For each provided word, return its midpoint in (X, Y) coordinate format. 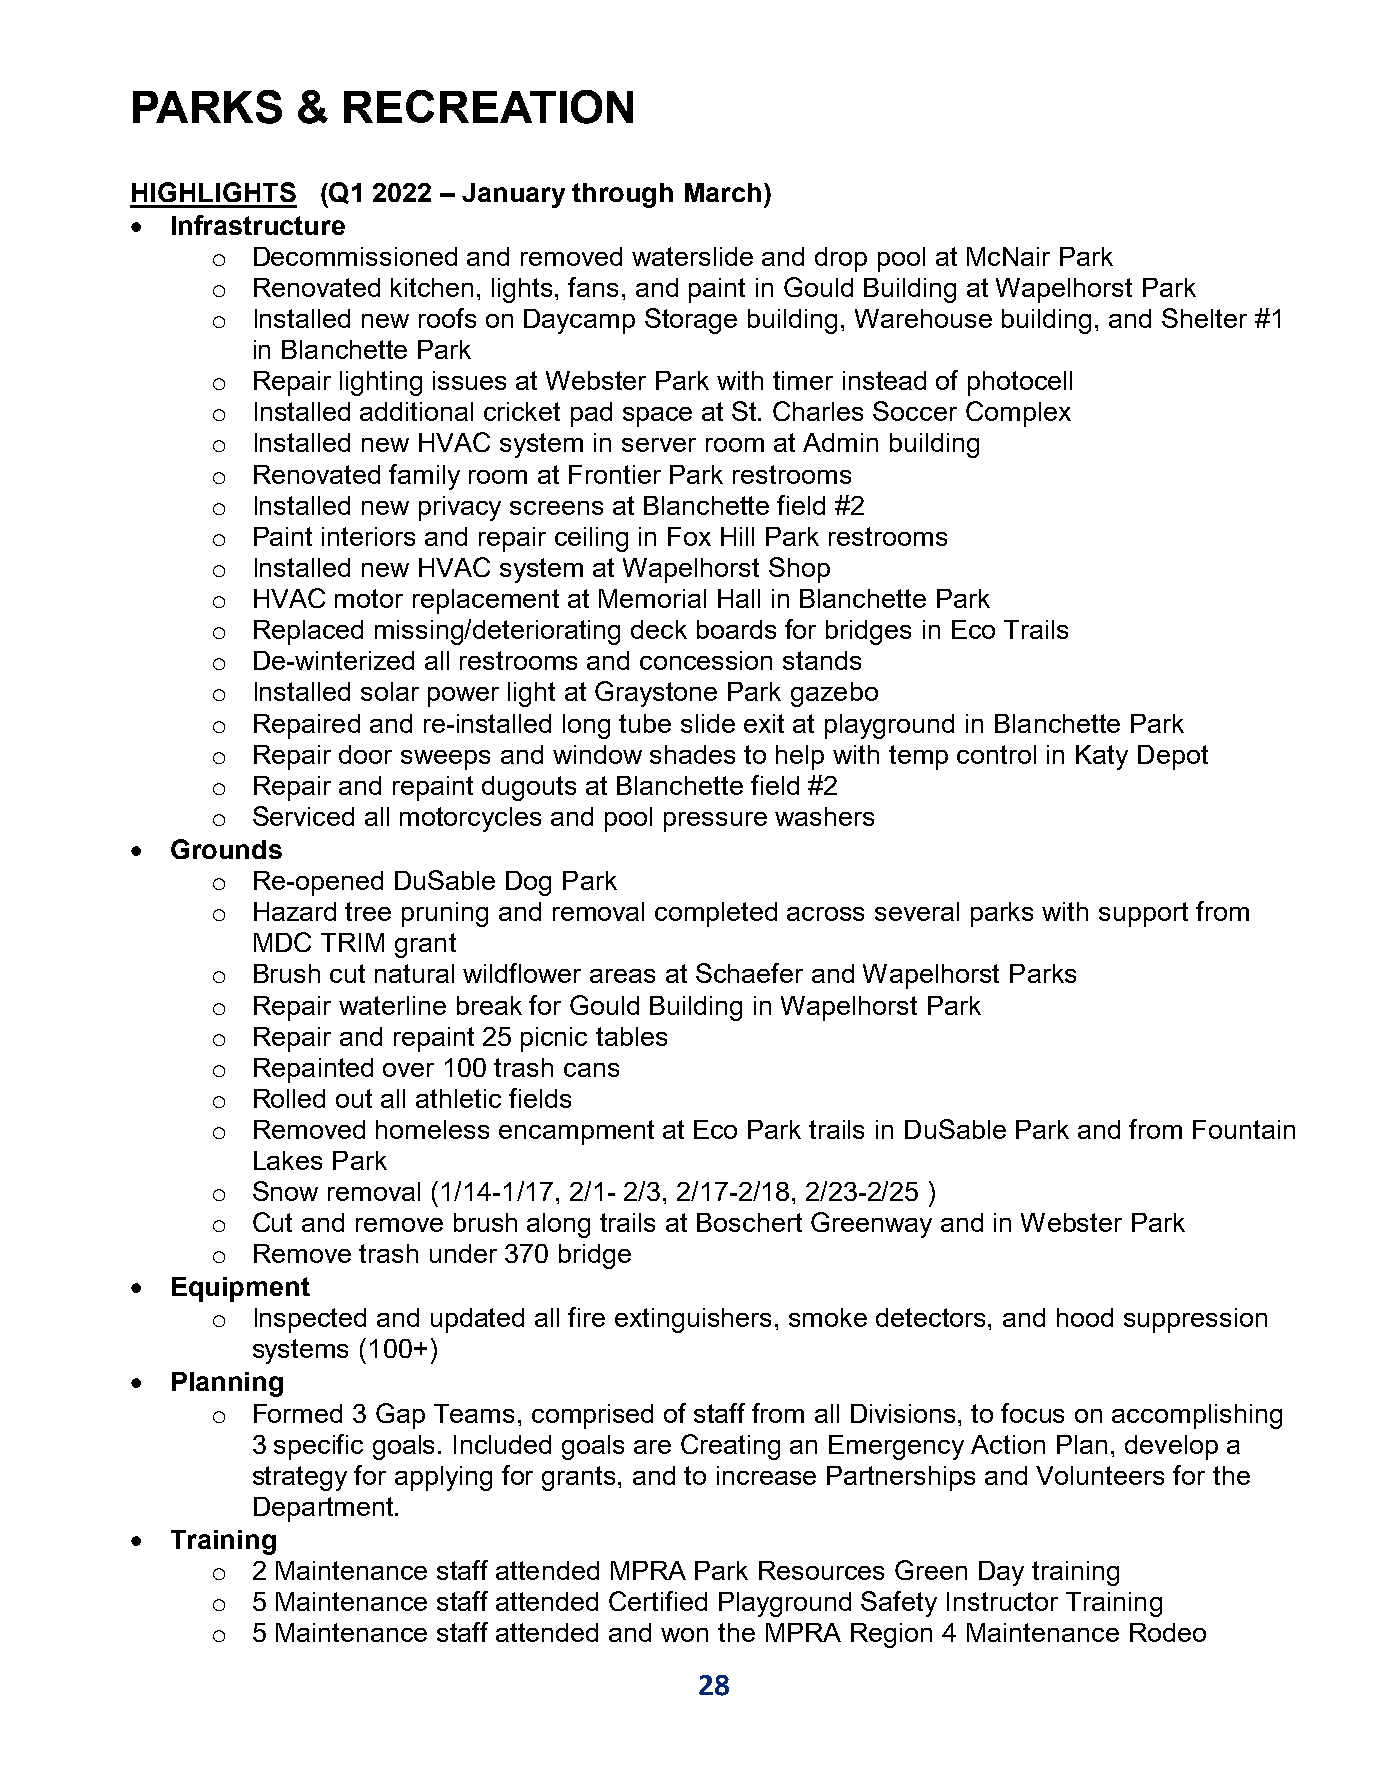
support (1143, 914)
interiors (368, 536)
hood (1085, 1317)
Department (325, 1509)
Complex (1018, 414)
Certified (658, 1601)
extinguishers (693, 1320)
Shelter (1204, 318)
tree (368, 911)
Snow (285, 1191)
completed (716, 914)
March (723, 192)
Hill (737, 536)
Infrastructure (258, 225)
